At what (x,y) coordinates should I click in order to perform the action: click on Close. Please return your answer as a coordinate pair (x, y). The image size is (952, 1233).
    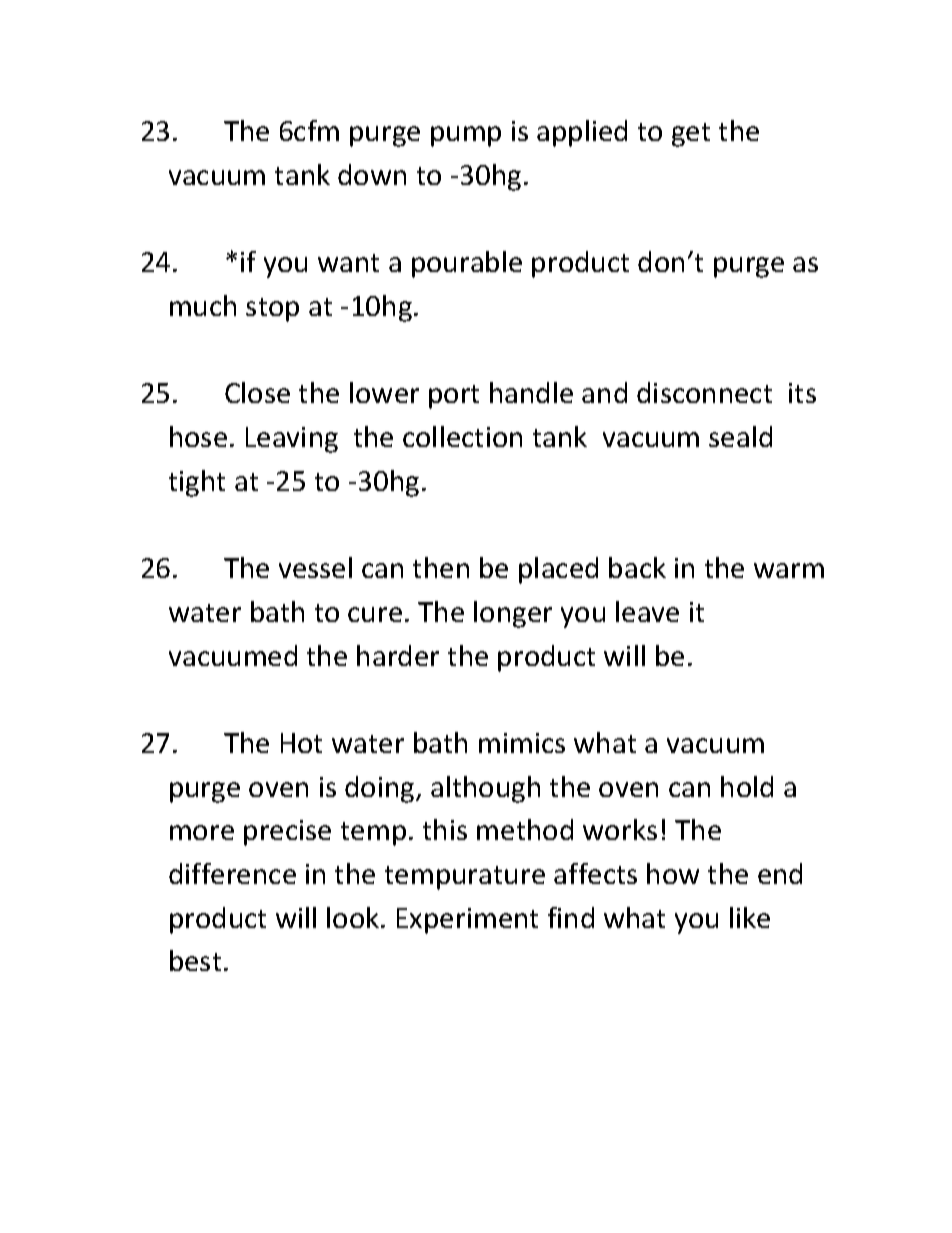
    Looking at the image, I should click on (257, 392).
